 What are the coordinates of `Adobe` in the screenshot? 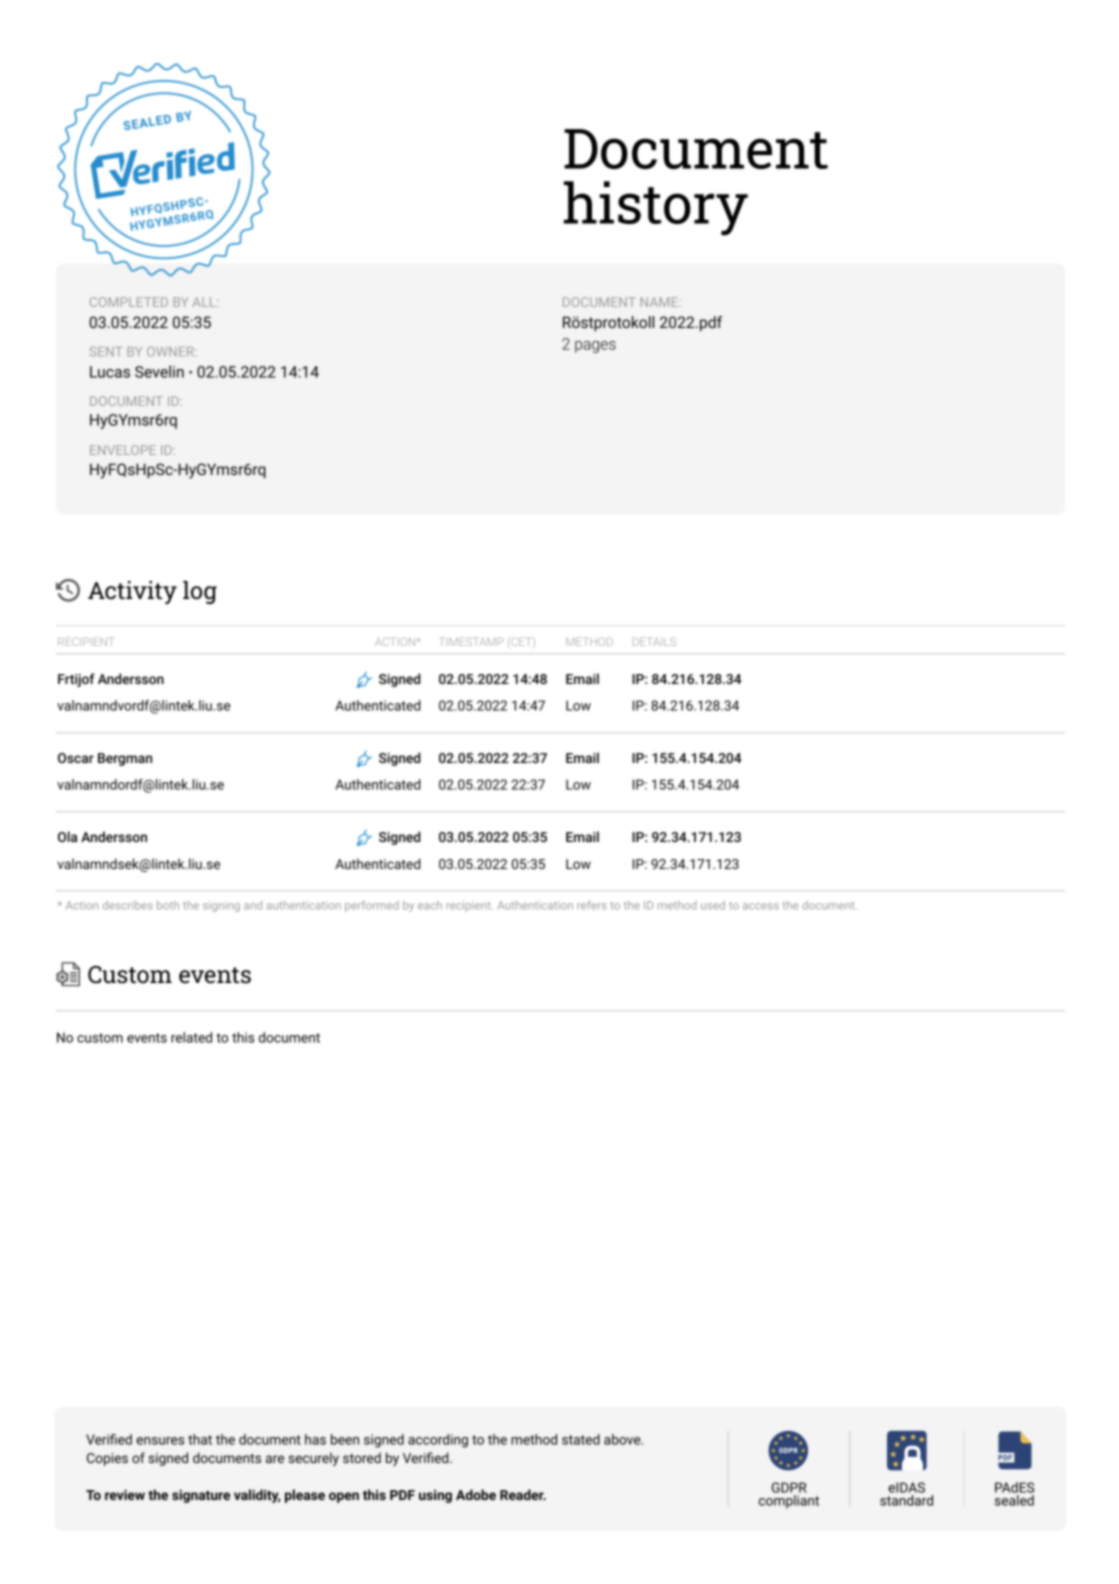 It's located at (476, 1494).
